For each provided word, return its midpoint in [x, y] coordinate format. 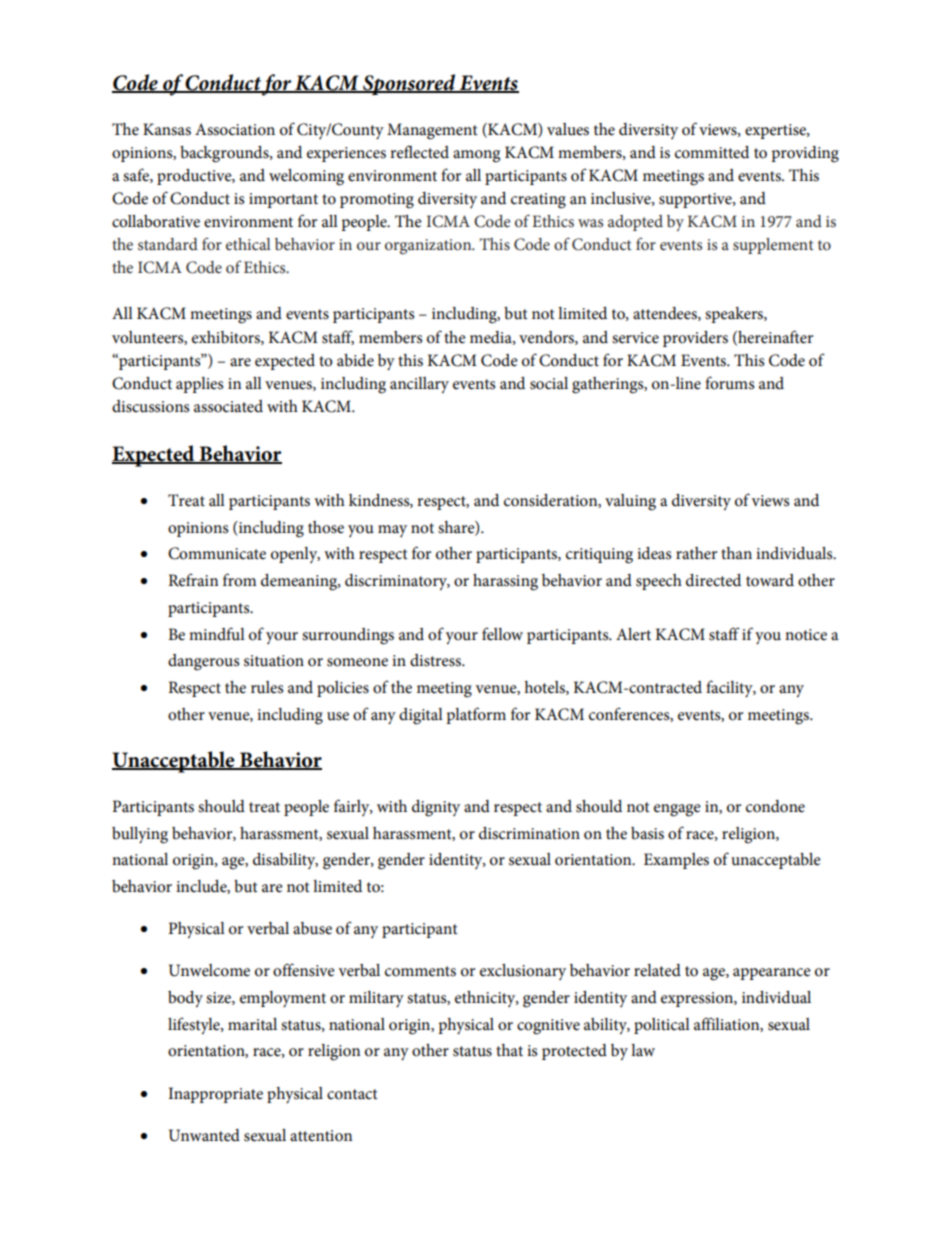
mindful [217, 634]
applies [199, 385]
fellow [502, 634]
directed [713, 580]
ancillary [419, 385]
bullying [140, 835]
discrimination [529, 833]
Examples [676, 861]
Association [235, 129]
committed [712, 152]
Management [432, 131]
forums [729, 383]
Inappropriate [215, 1095]
